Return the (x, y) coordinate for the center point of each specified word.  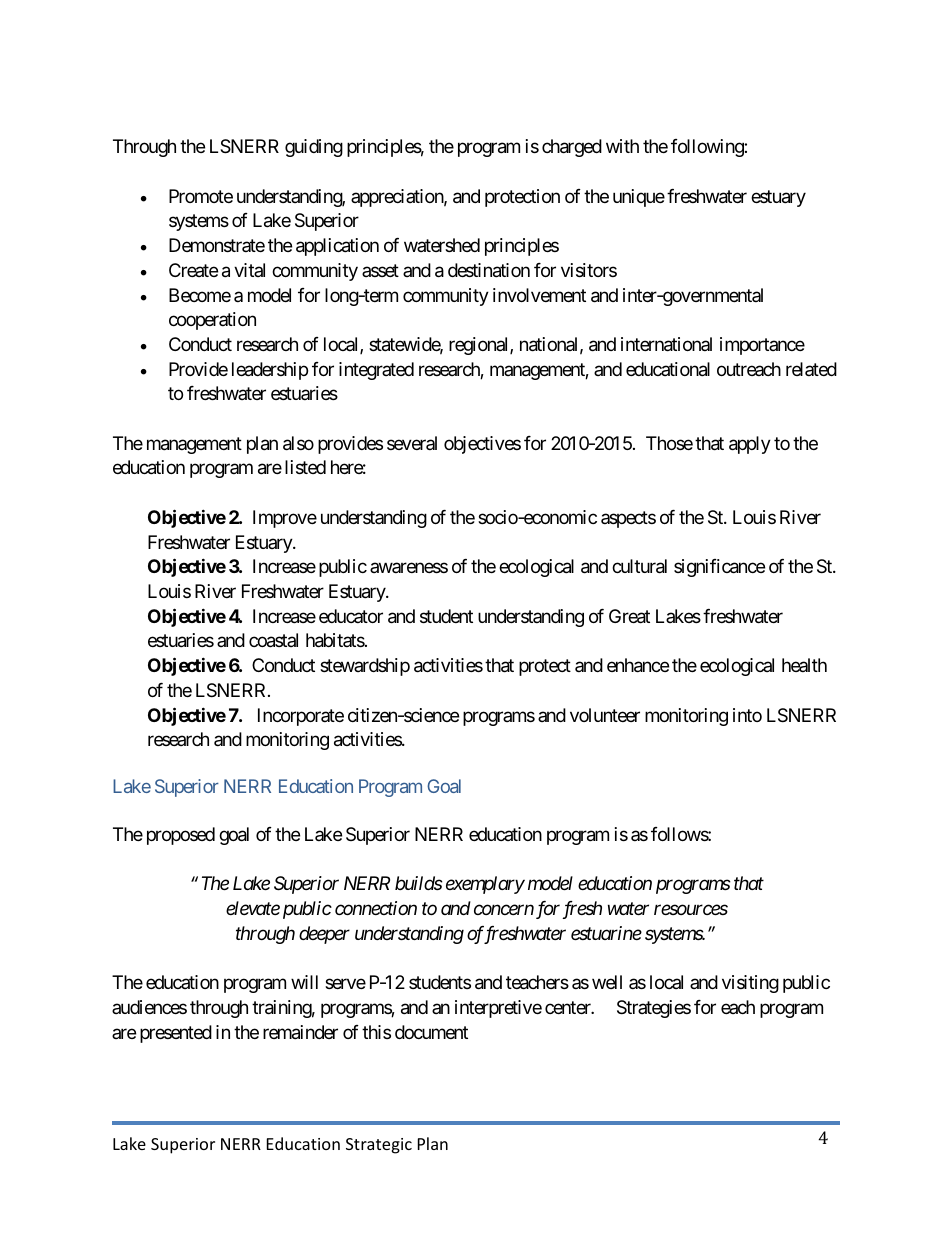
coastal (273, 640)
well (607, 982)
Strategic (379, 1146)
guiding (314, 148)
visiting (750, 984)
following (708, 148)
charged (572, 148)
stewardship (365, 667)
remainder (300, 1032)
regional (480, 346)
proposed (181, 836)
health (804, 665)
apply (750, 445)
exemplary (485, 885)
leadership (270, 371)
